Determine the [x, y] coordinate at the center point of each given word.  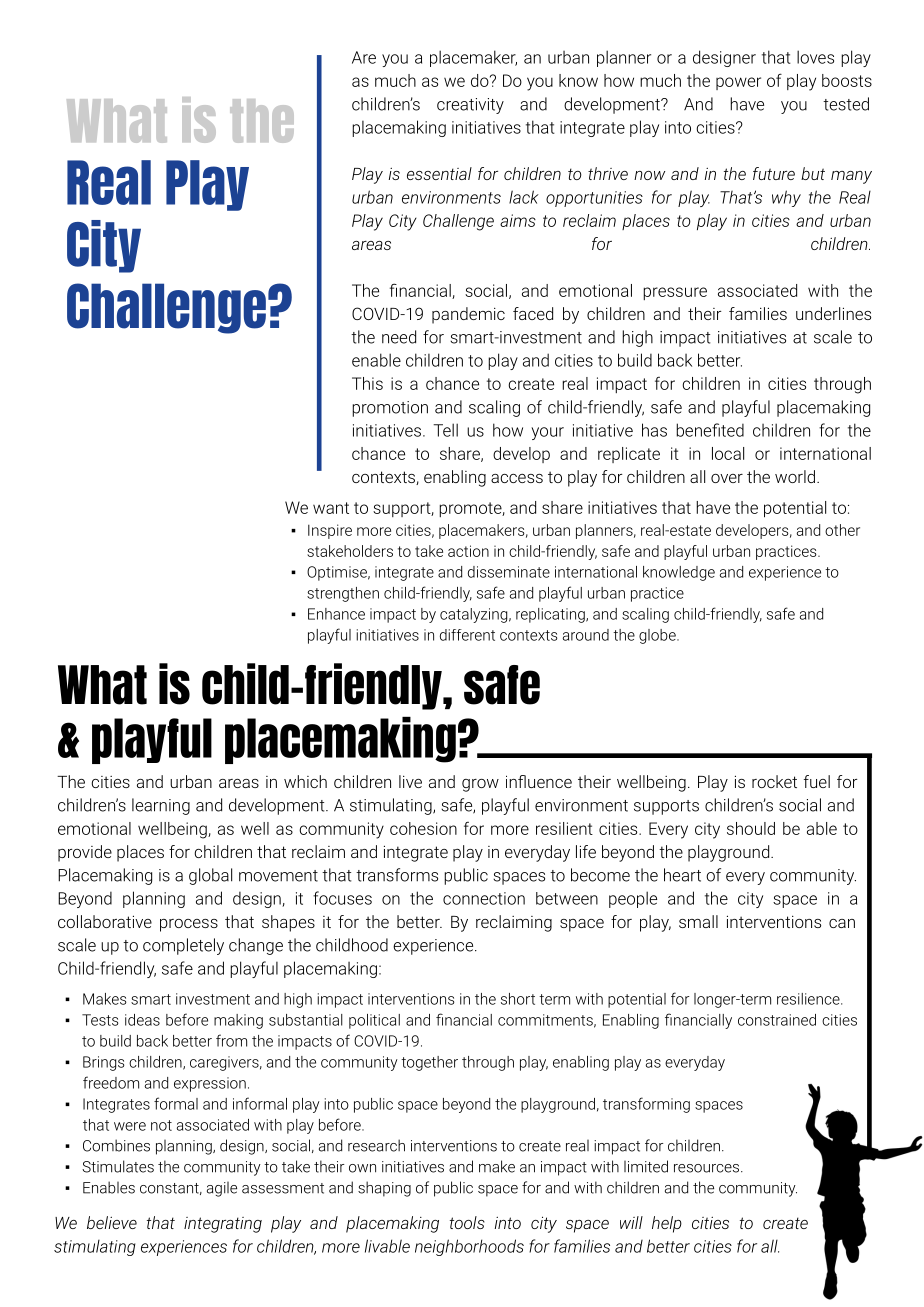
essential [439, 173]
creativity [470, 106]
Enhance [336, 614]
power [738, 83]
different [467, 635]
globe [658, 636]
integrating [223, 1225]
